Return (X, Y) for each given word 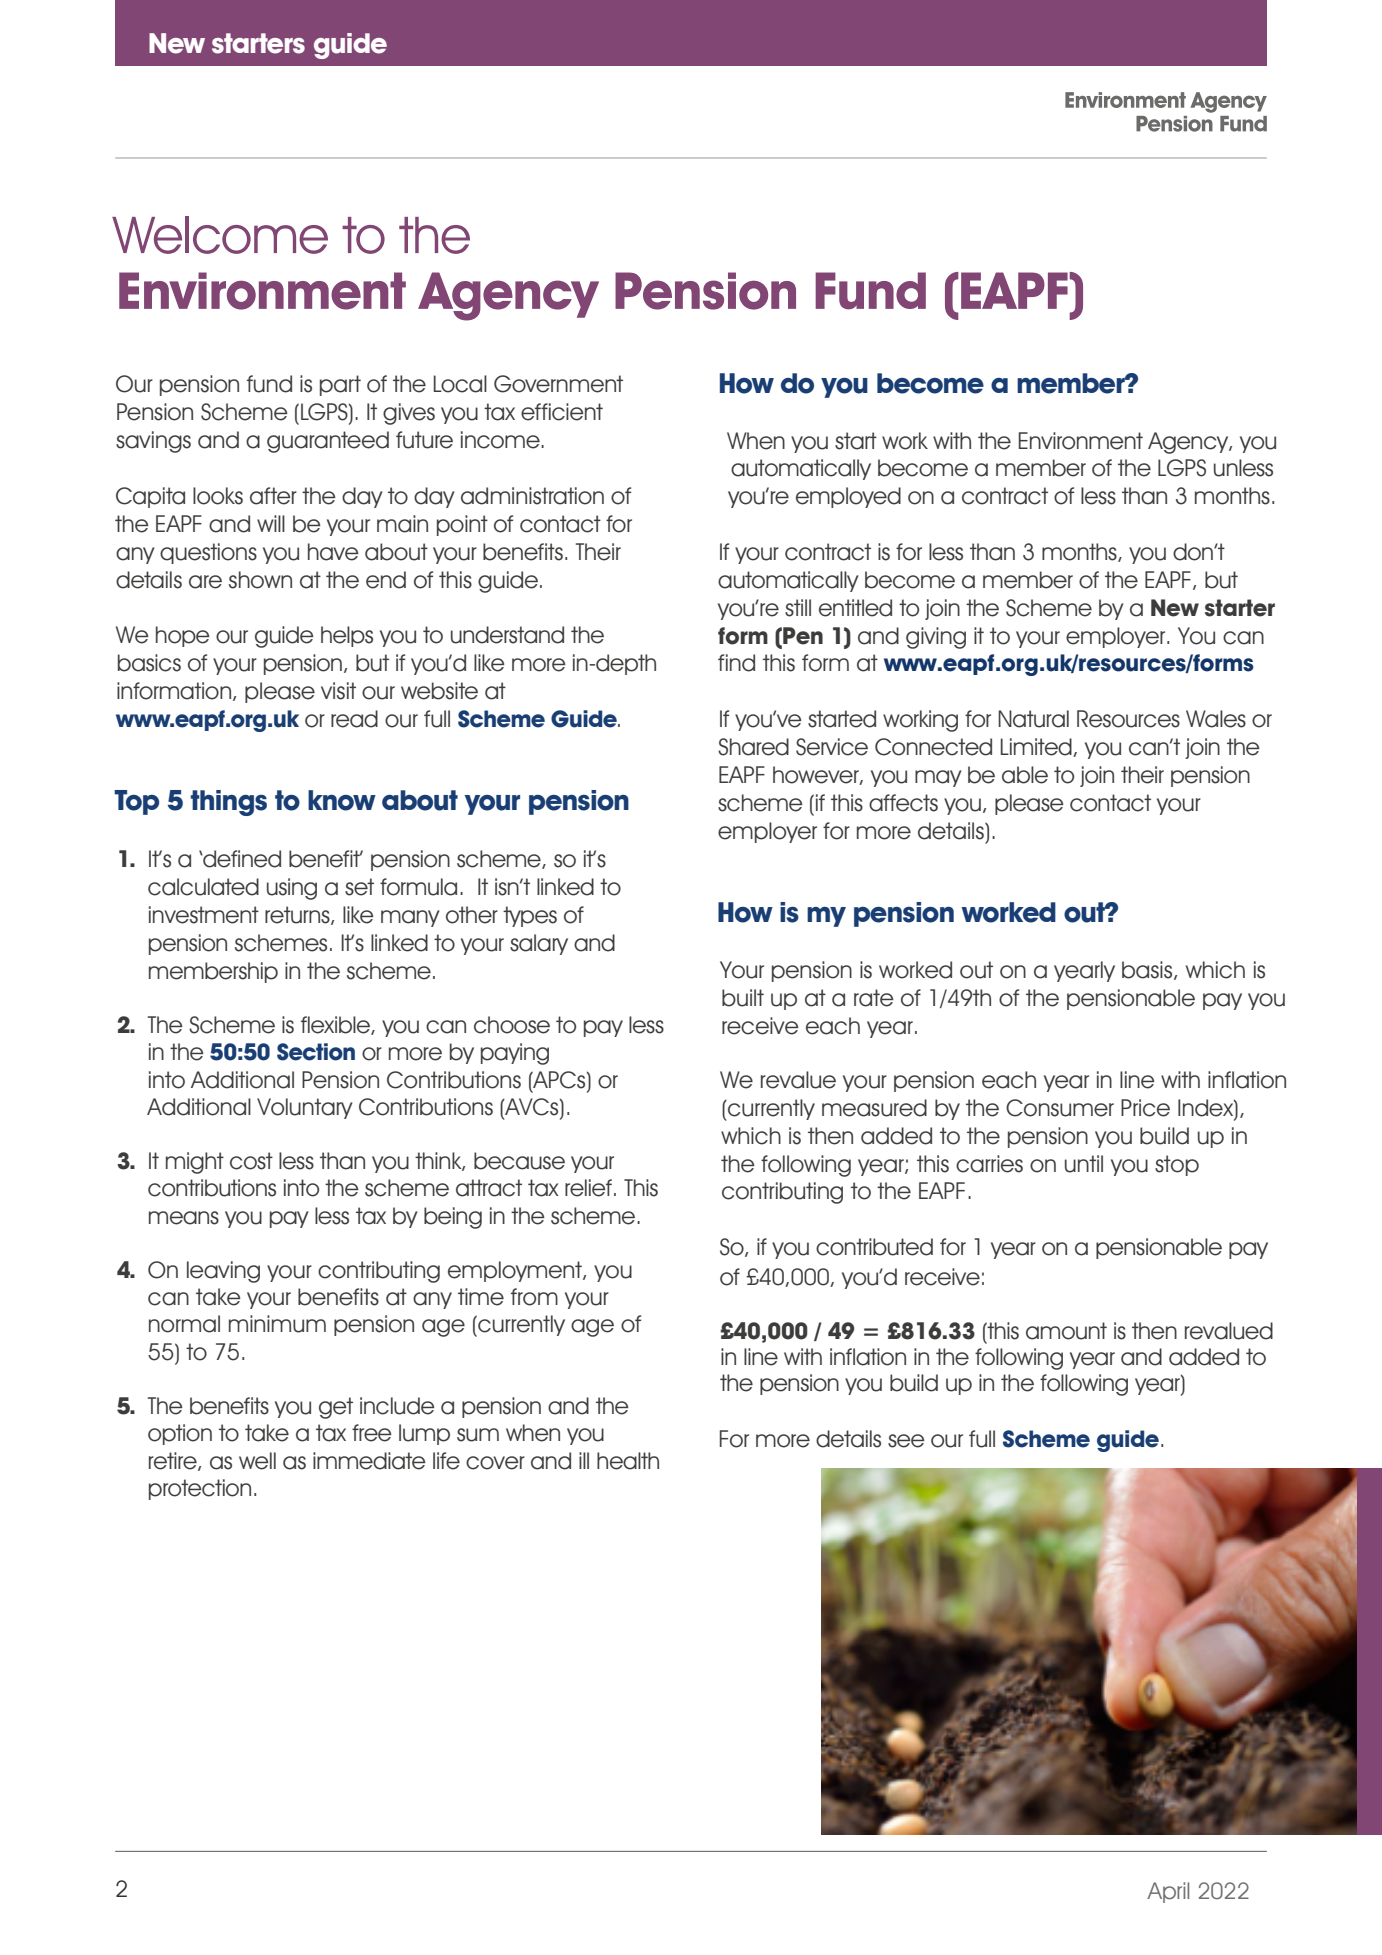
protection (200, 1489)
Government (558, 384)
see (906, 1441)
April (1168, 1892)
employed (848, 497)
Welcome (220, 235)
